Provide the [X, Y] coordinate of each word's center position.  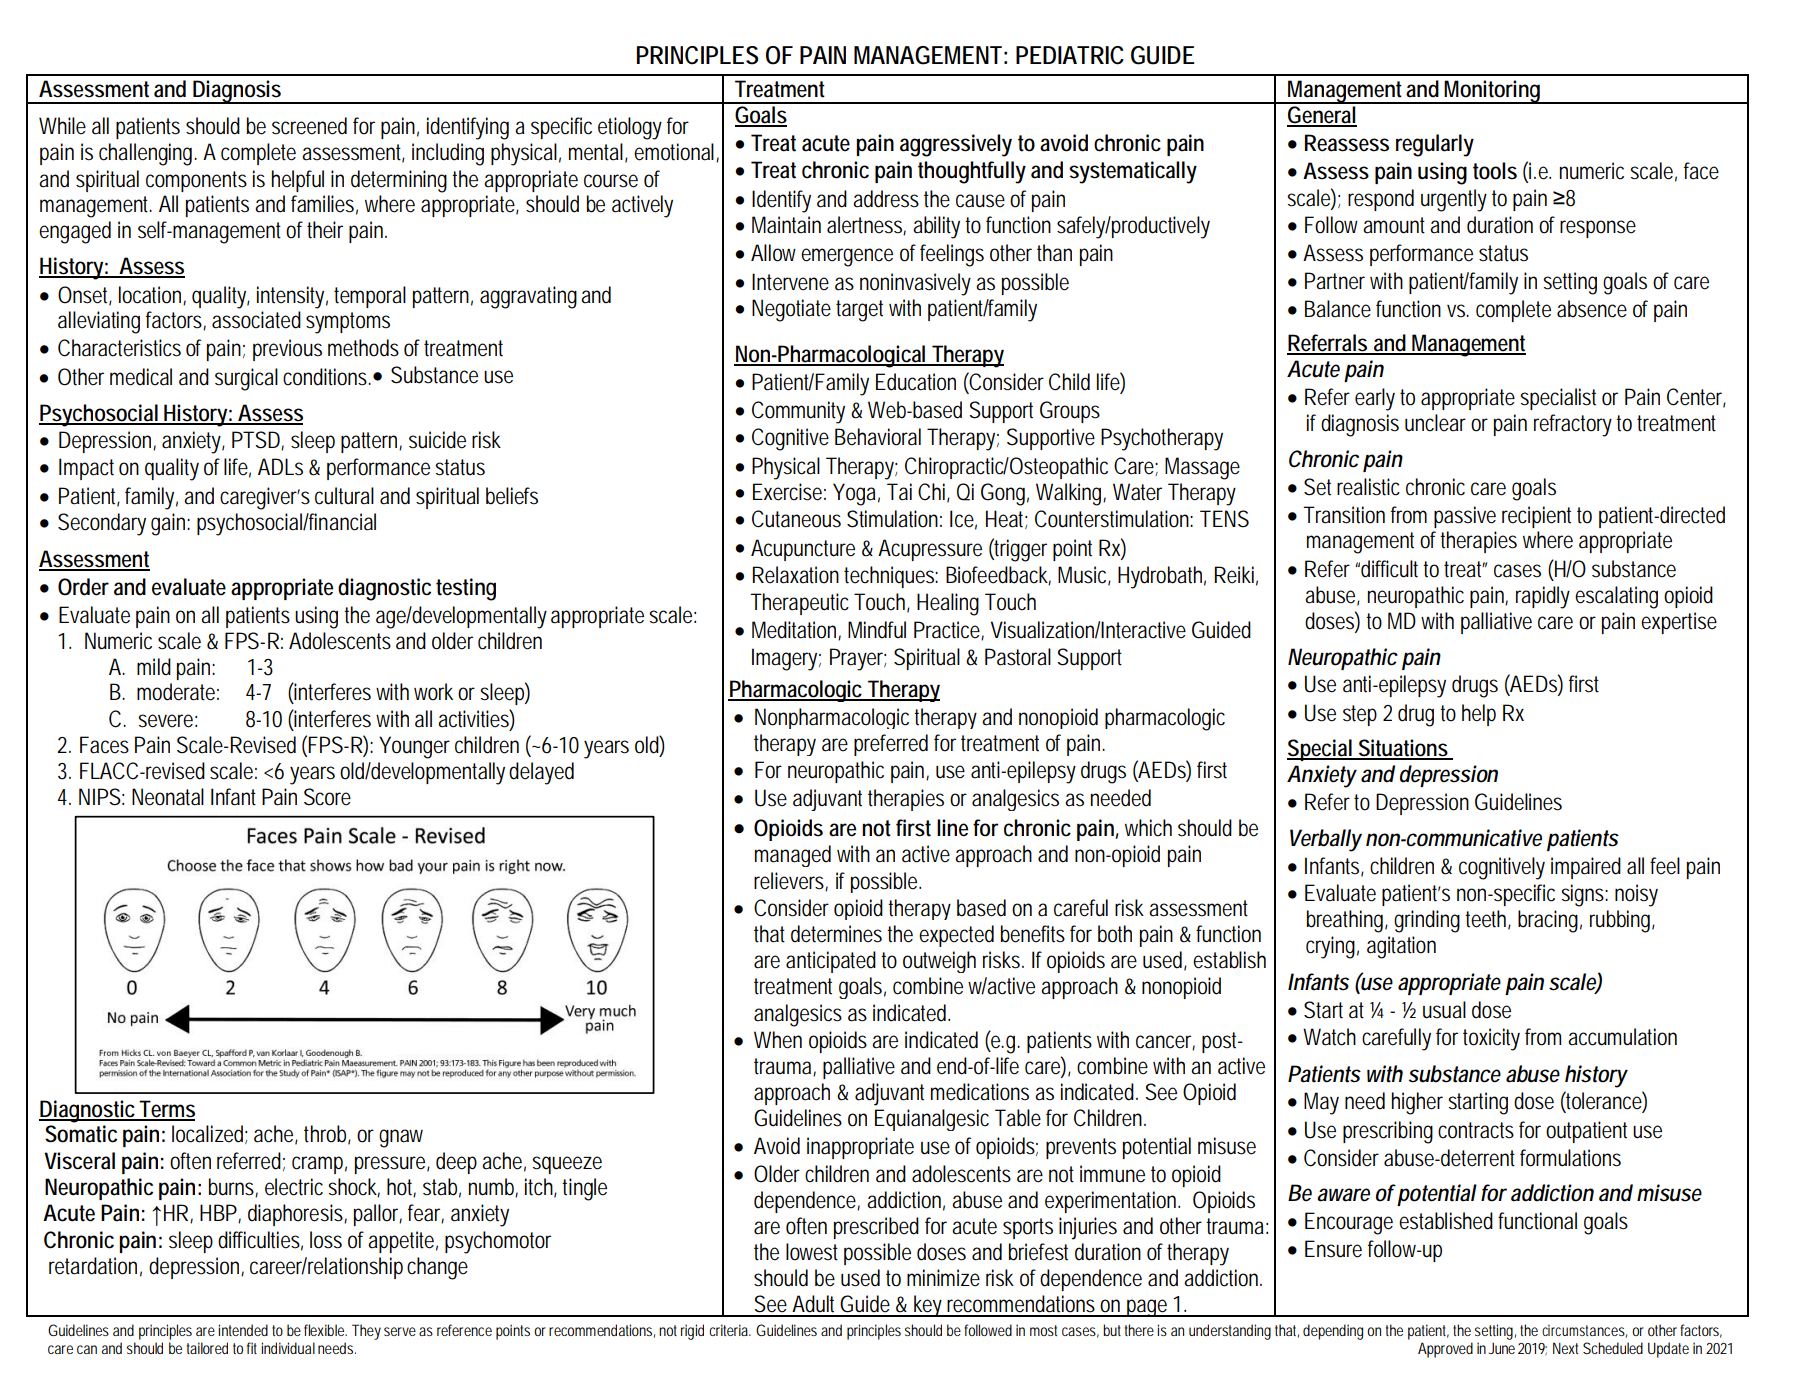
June [1502, 1348]
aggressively [956, 145]
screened [309, 126]
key [929, 1306]
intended [243, 1330]
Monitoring [1493, 92]
